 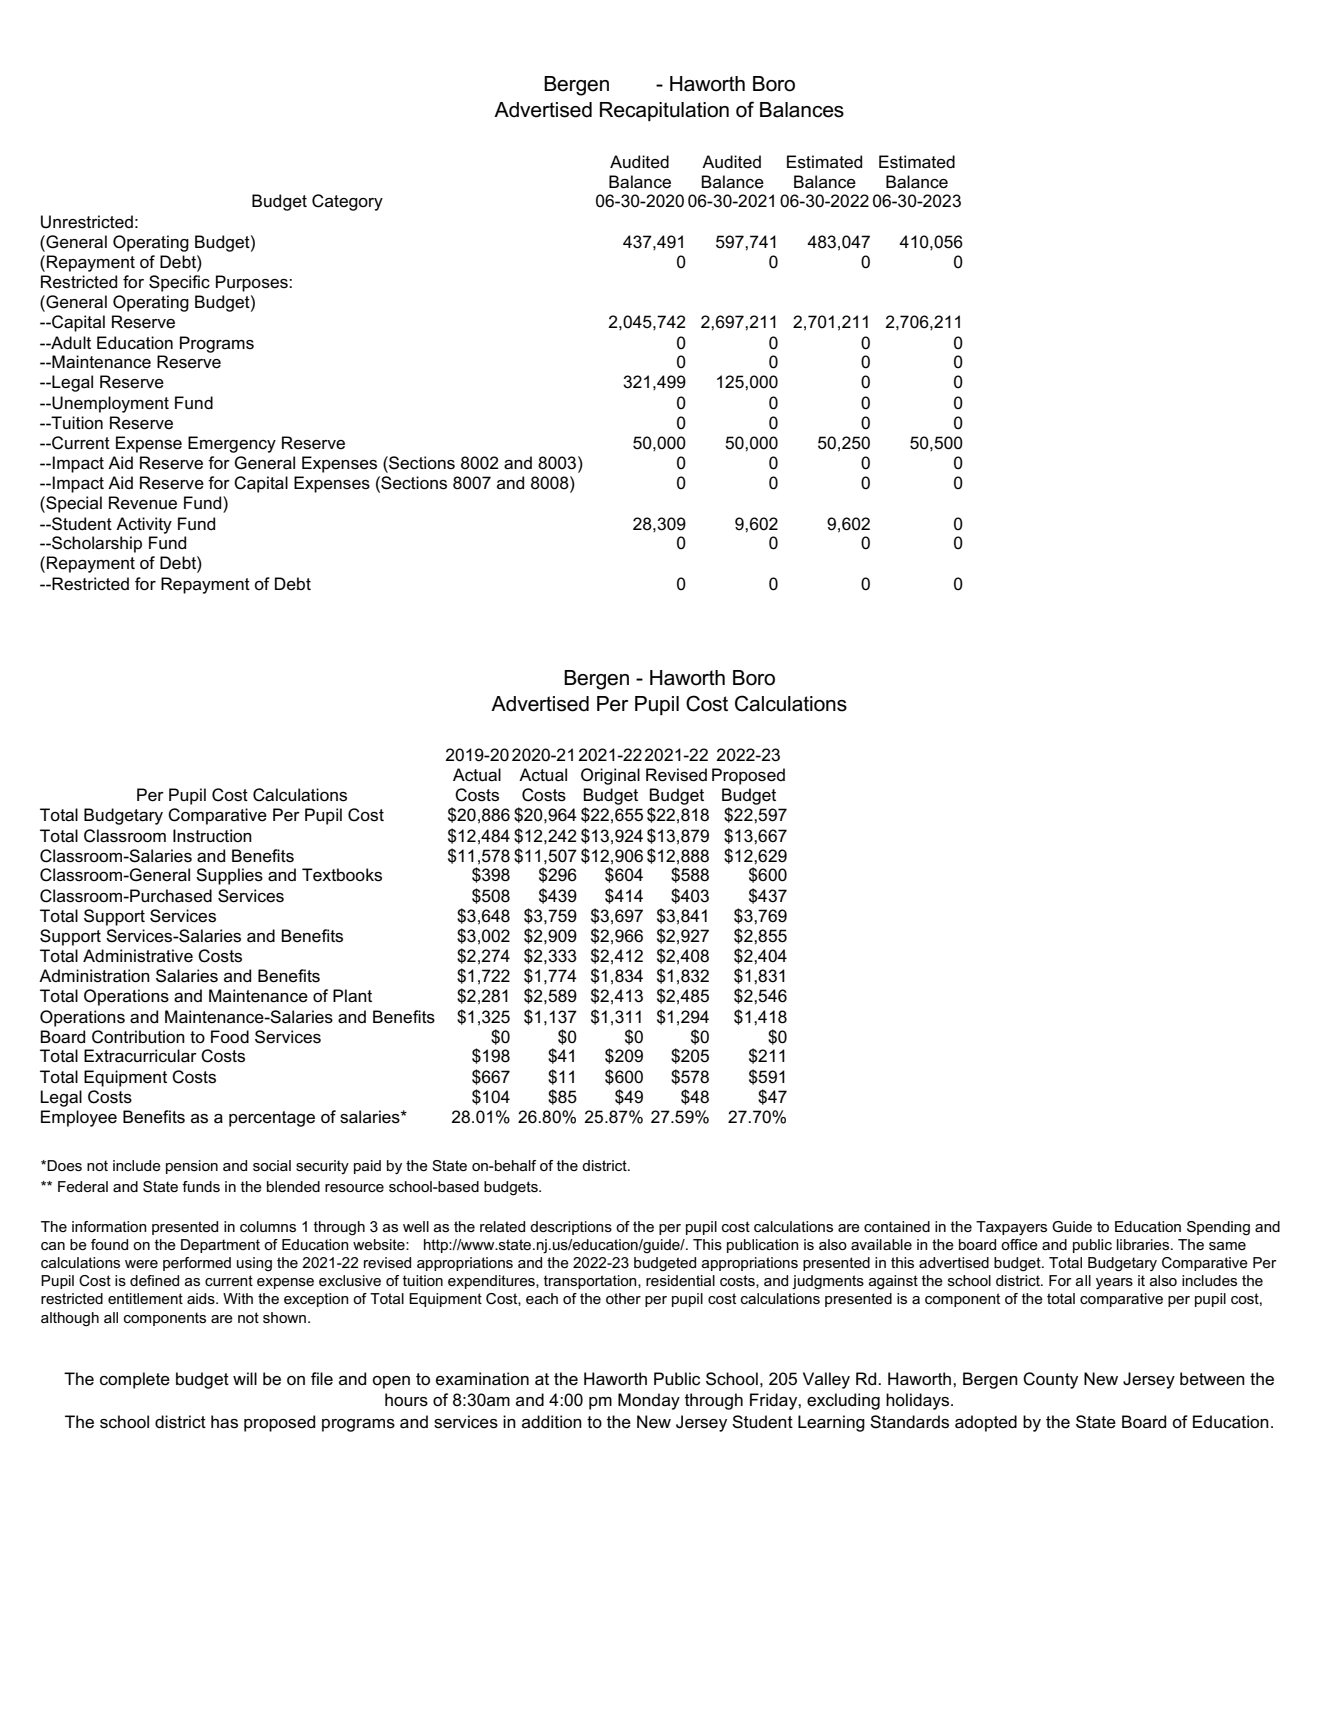 What do you see at coordinates (253, 283) in the image?
I see `Purposes` at bounding box center [253, 283].
